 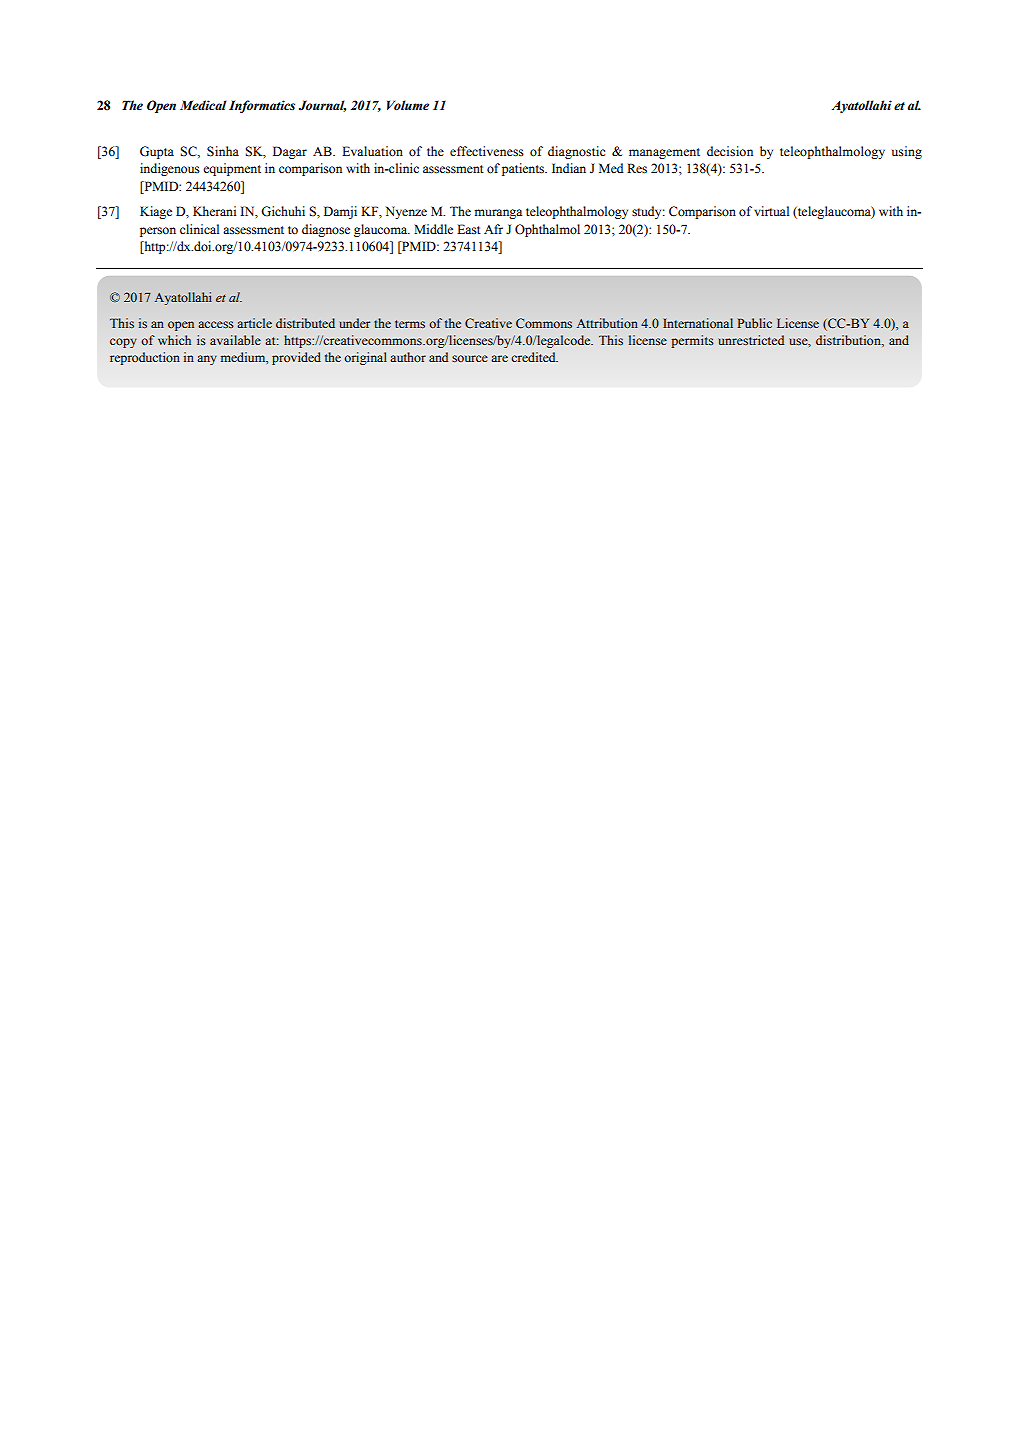 I want to click on equipment, so click(x=232, y=169).
